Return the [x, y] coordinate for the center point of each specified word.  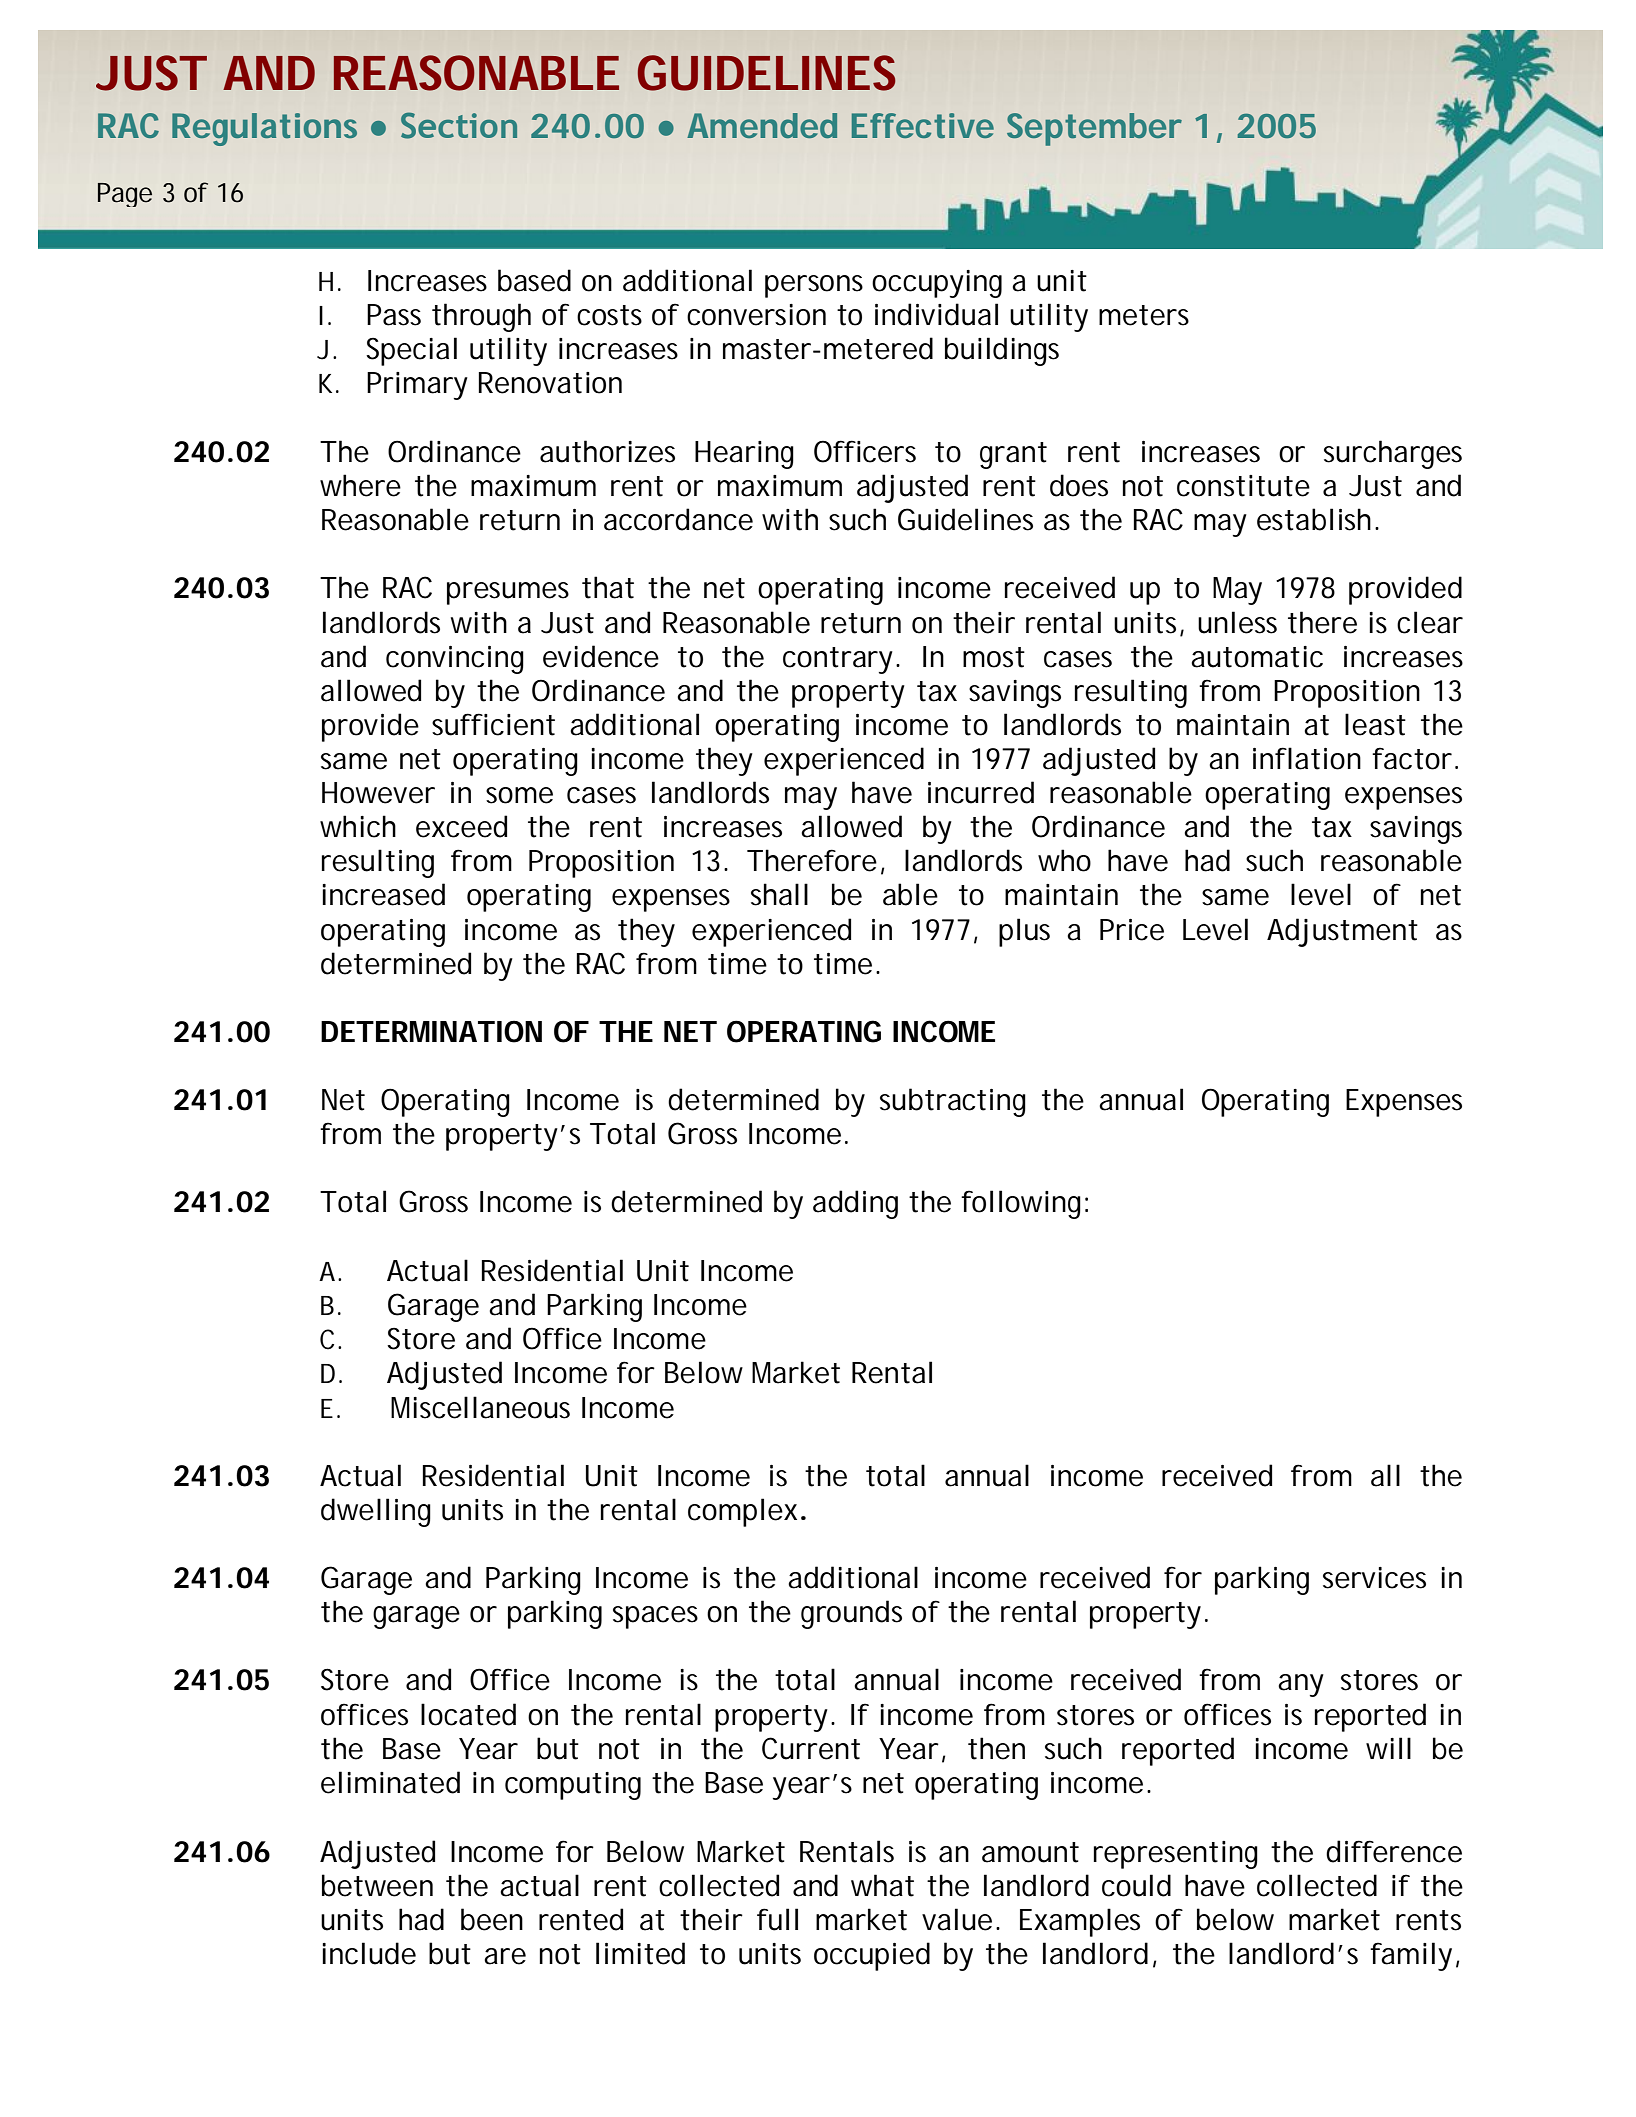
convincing [455, 660]
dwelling [376, 1512]
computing [573, 1786]
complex [742, 1512]
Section [459, 125]
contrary [838, 660]
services [1374, 1578]
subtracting [953, 1102]
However [378, 793]
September [1094, 129]
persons [814, 286]
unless [1237, 622]
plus [1024, 932]
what [882, 1885]
